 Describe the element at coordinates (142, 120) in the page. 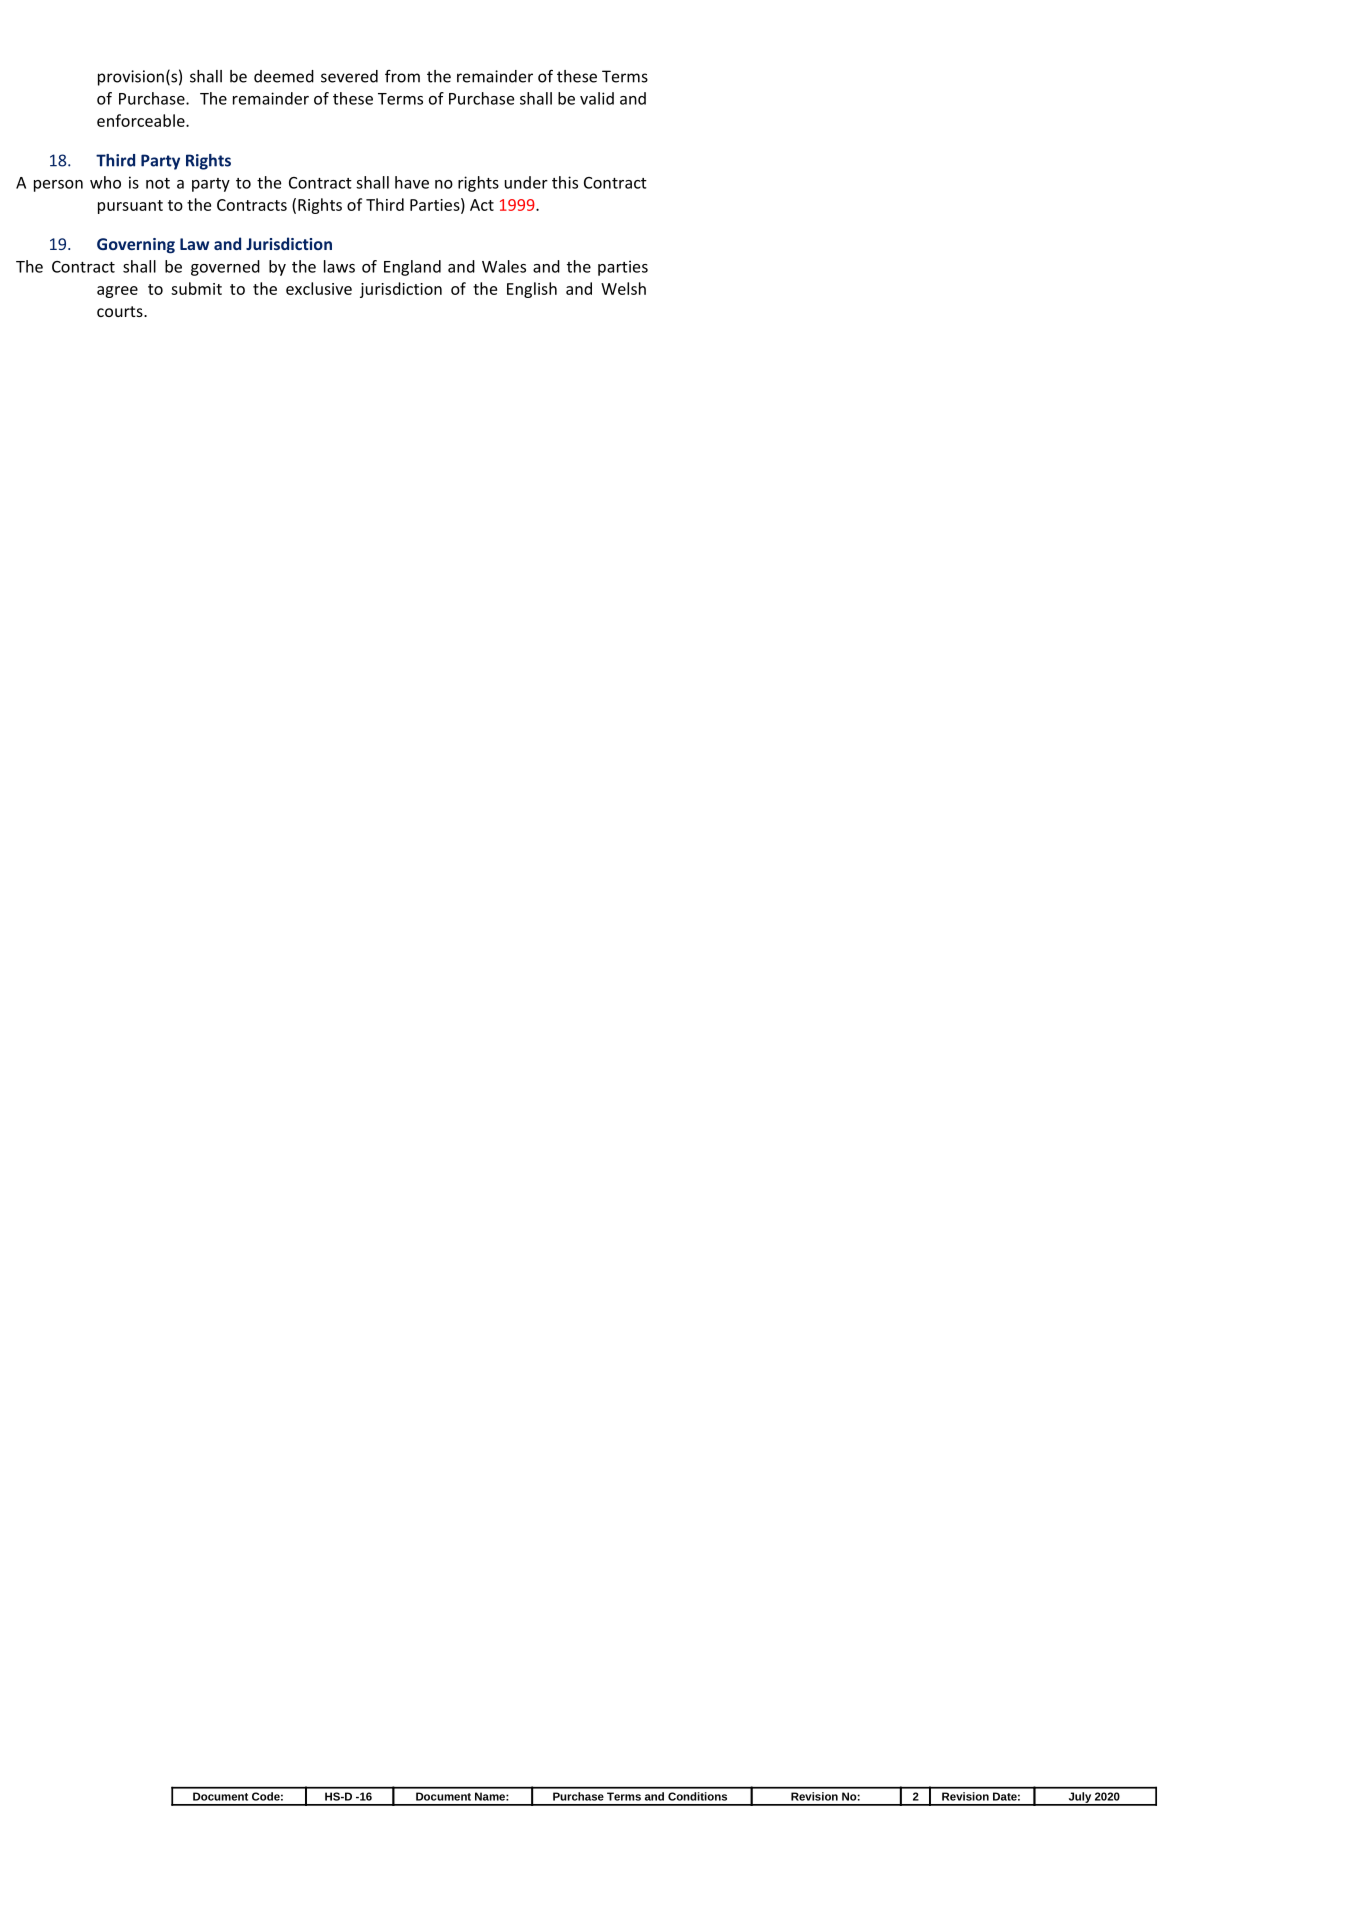

I see `enforceable` at that location.
